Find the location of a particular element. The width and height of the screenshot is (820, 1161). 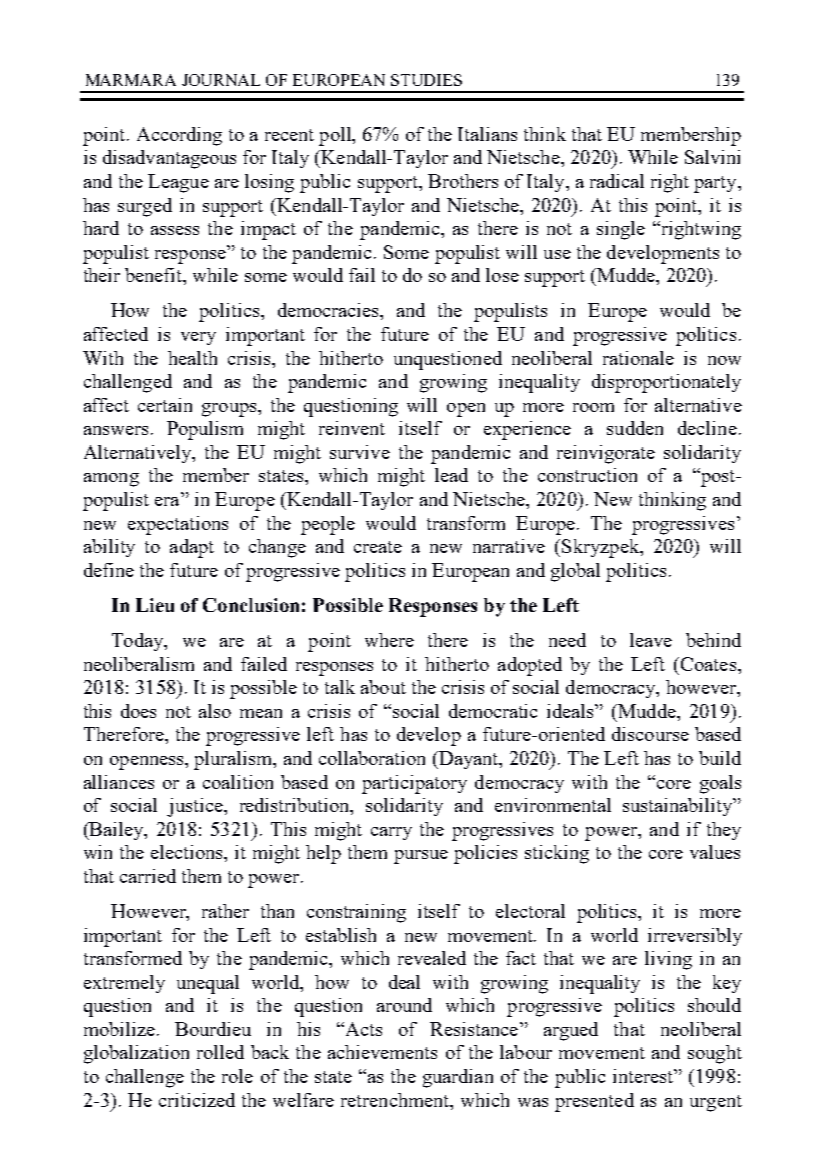

rationale is located at coordinates (638, 358).
